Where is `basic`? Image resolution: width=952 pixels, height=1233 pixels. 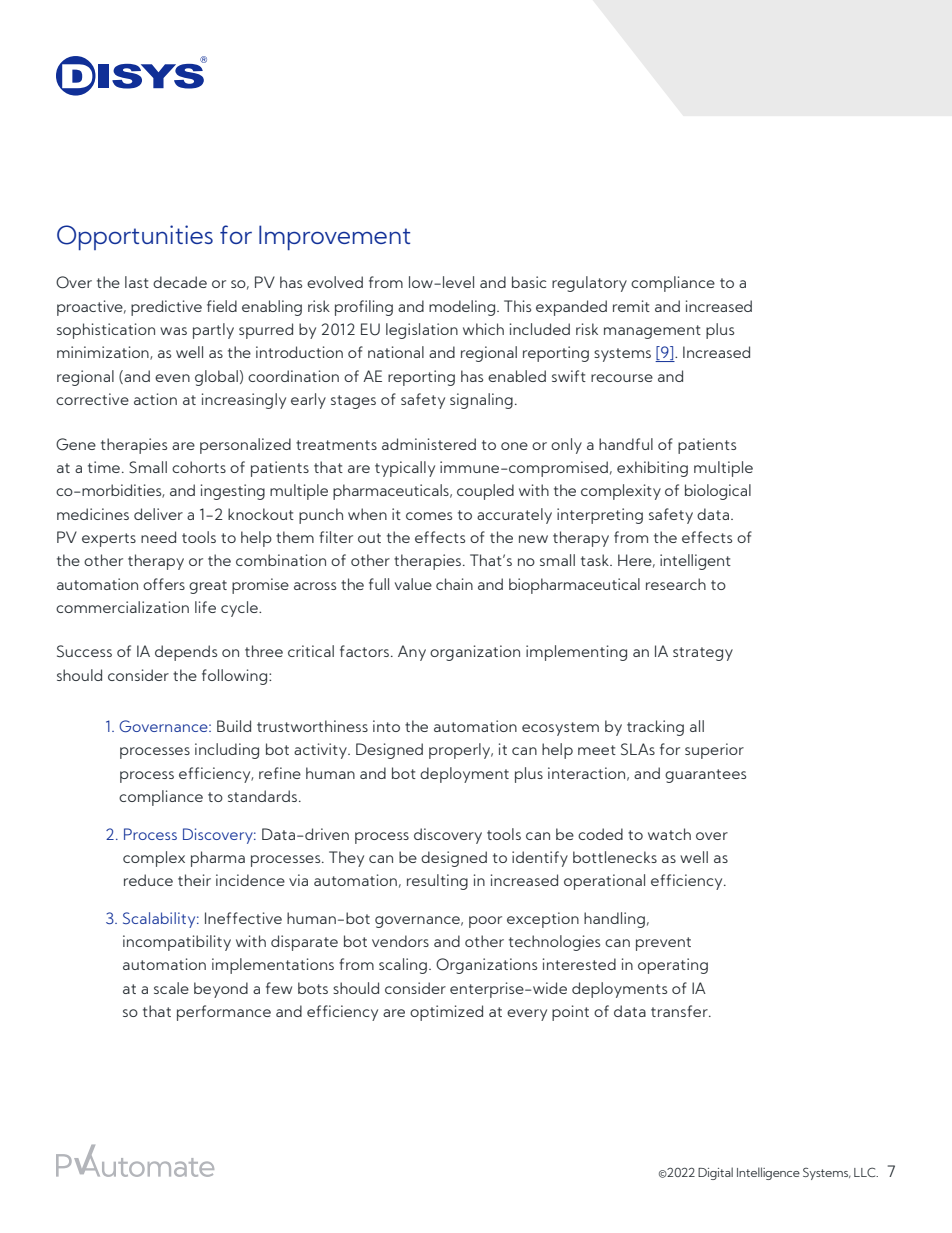
basic is located at coordinates (529, 282).
